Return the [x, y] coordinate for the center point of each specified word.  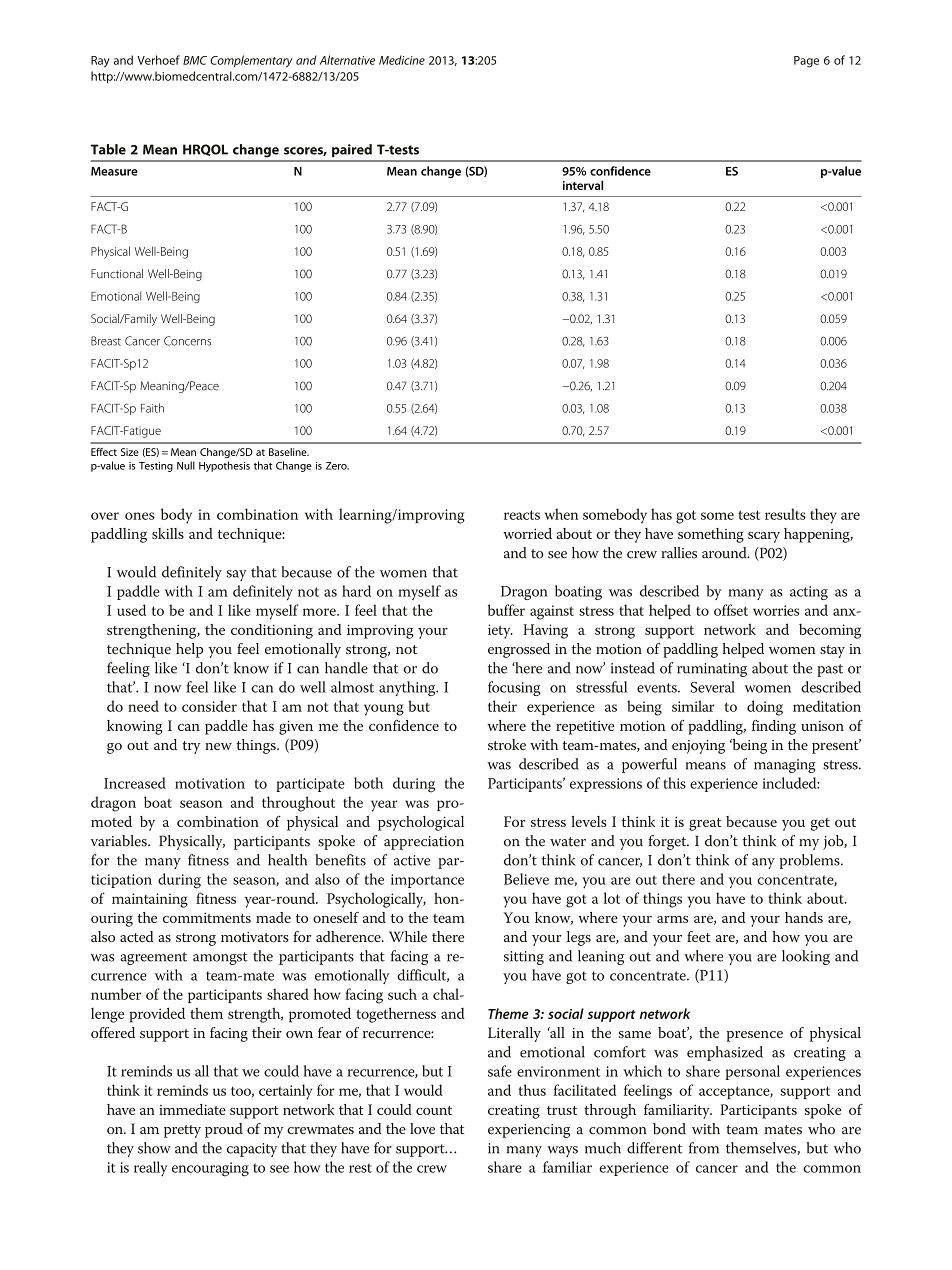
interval [583, 185]
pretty [182, 1131]
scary [764, 537]
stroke [507, 744]
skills [168, 533]
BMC [195, 60]
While [408, 936]
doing [765, 708]
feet [699, 936]
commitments [207, 917]
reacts [522, 515]
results [785, 514]
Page [806, 62]
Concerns [187, 341]
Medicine [402, 60]
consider [209, 706]
